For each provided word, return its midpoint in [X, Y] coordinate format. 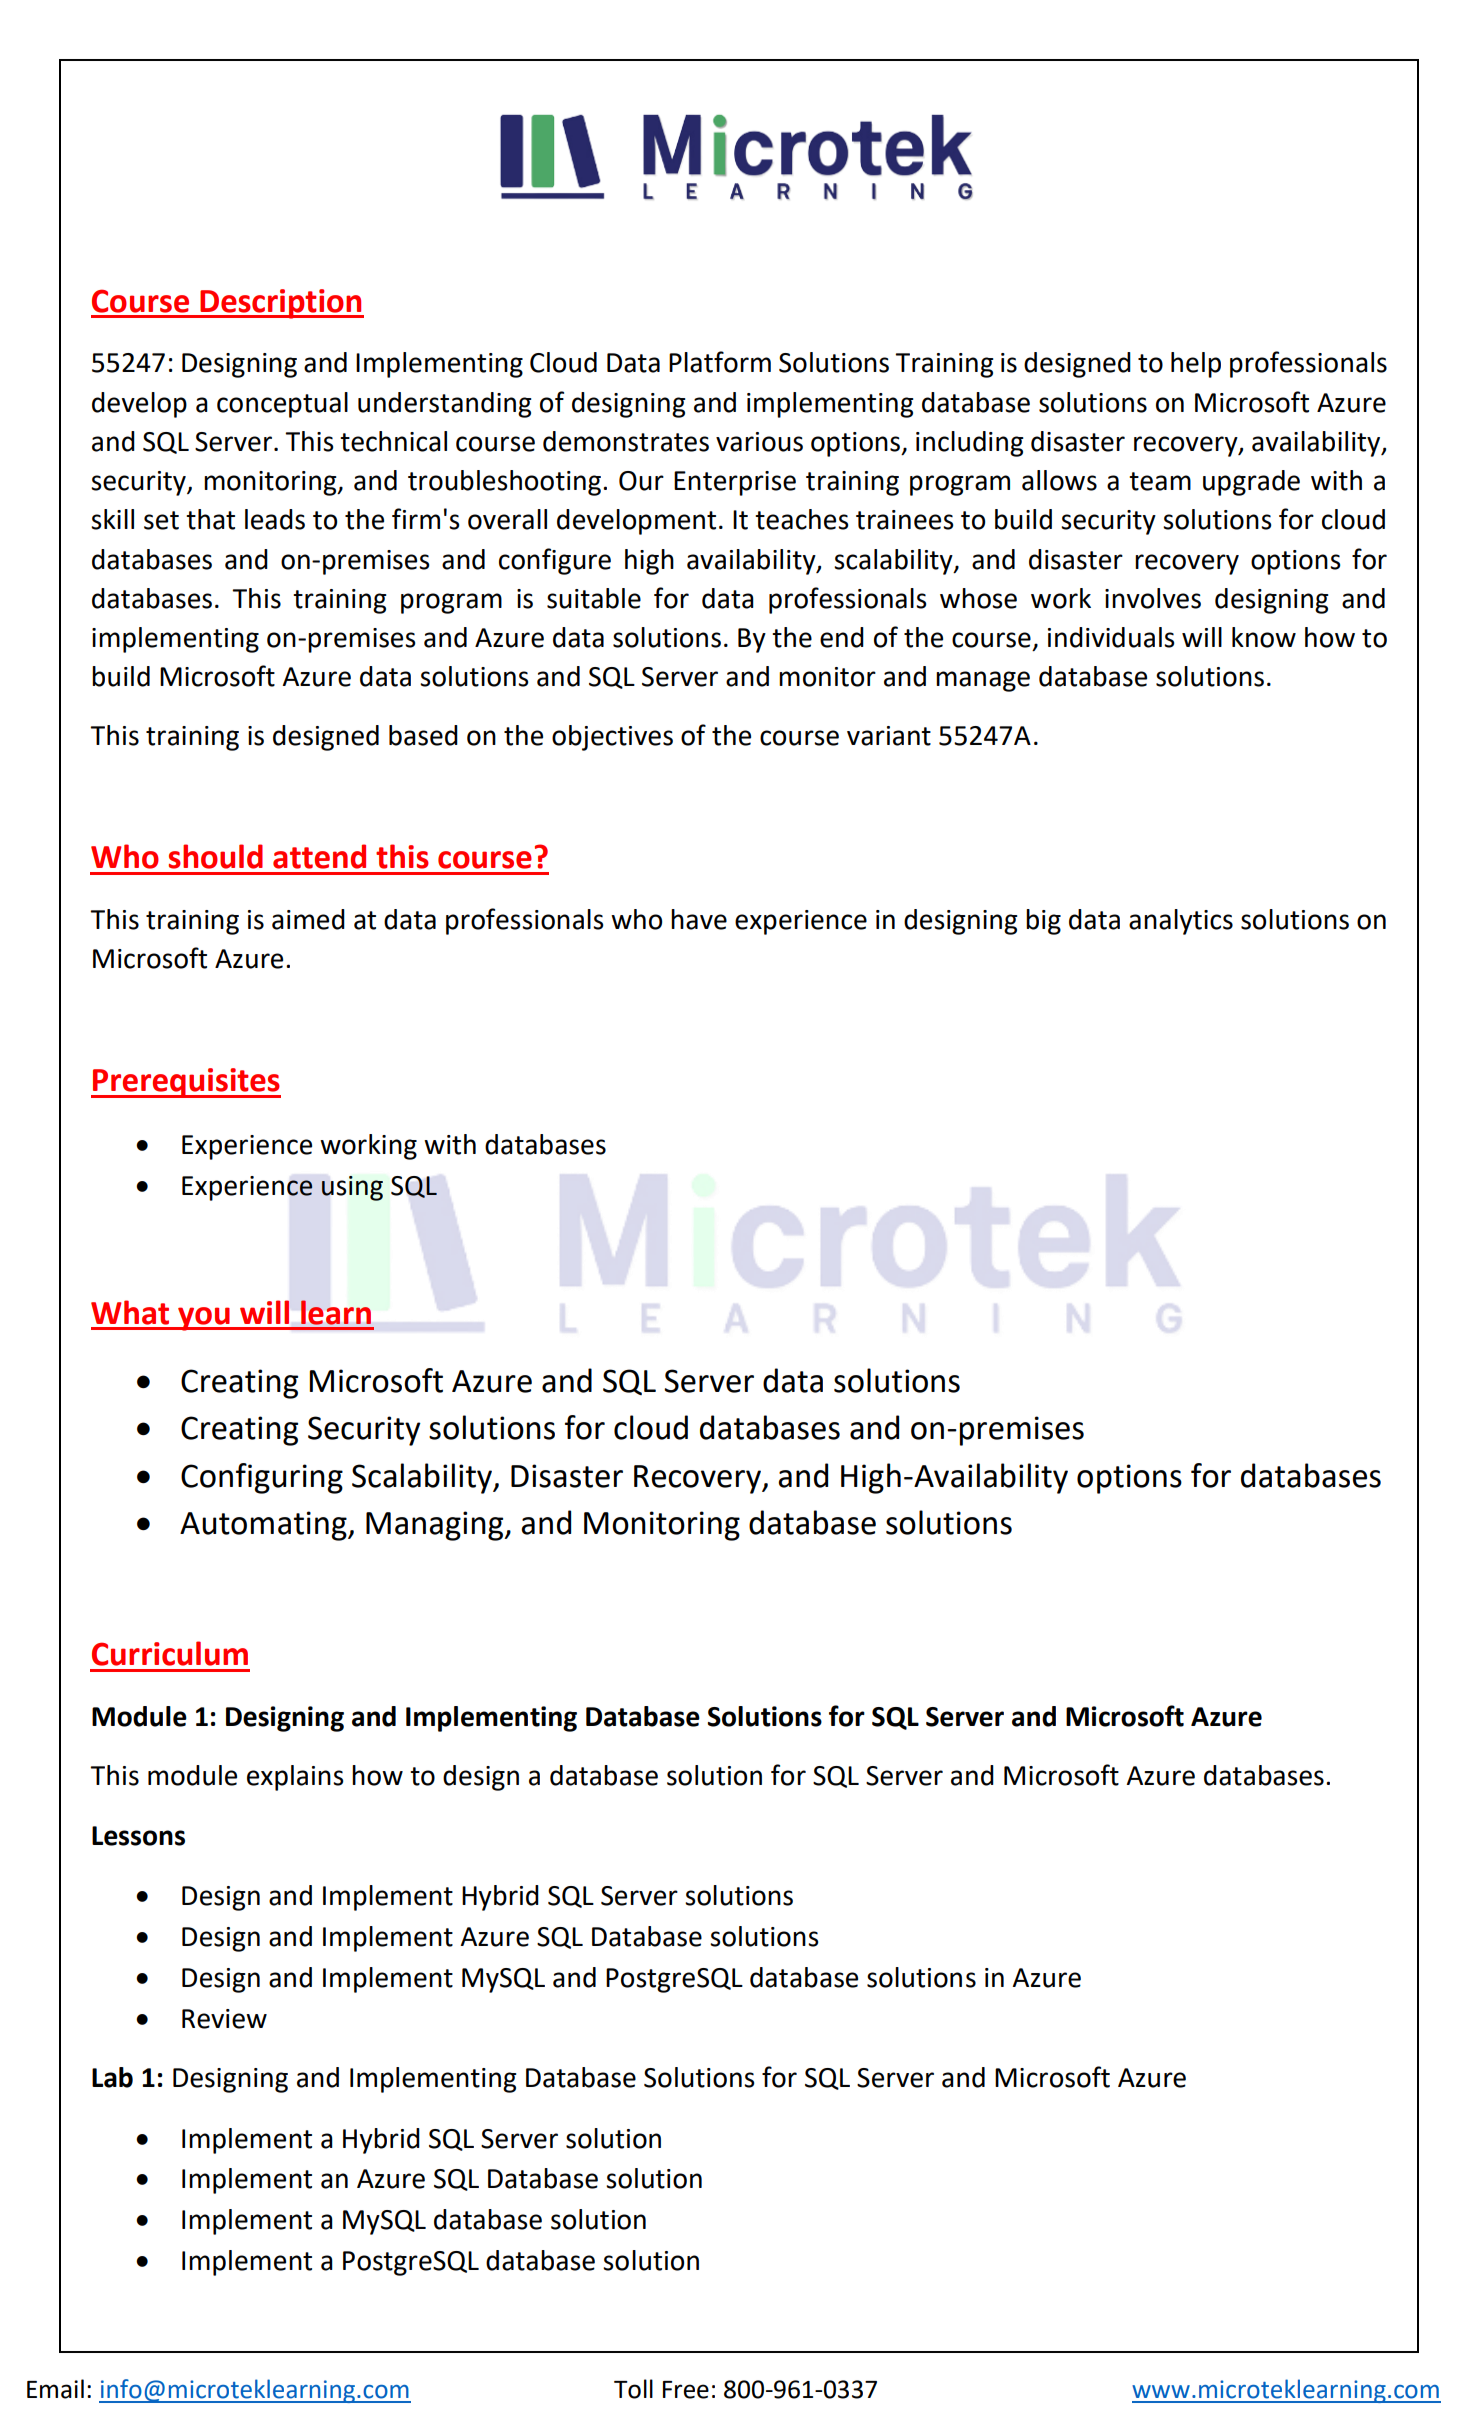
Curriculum [170, 1653]
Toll [633, 2389]
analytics [1181, 922]
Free [686, 2390]
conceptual [282, 405]
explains [295, 1778]
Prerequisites [186, 1083]
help [1196, 365]
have [699, 919]
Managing [436, 1526]
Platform [720, 362]
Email [55, 2389]
